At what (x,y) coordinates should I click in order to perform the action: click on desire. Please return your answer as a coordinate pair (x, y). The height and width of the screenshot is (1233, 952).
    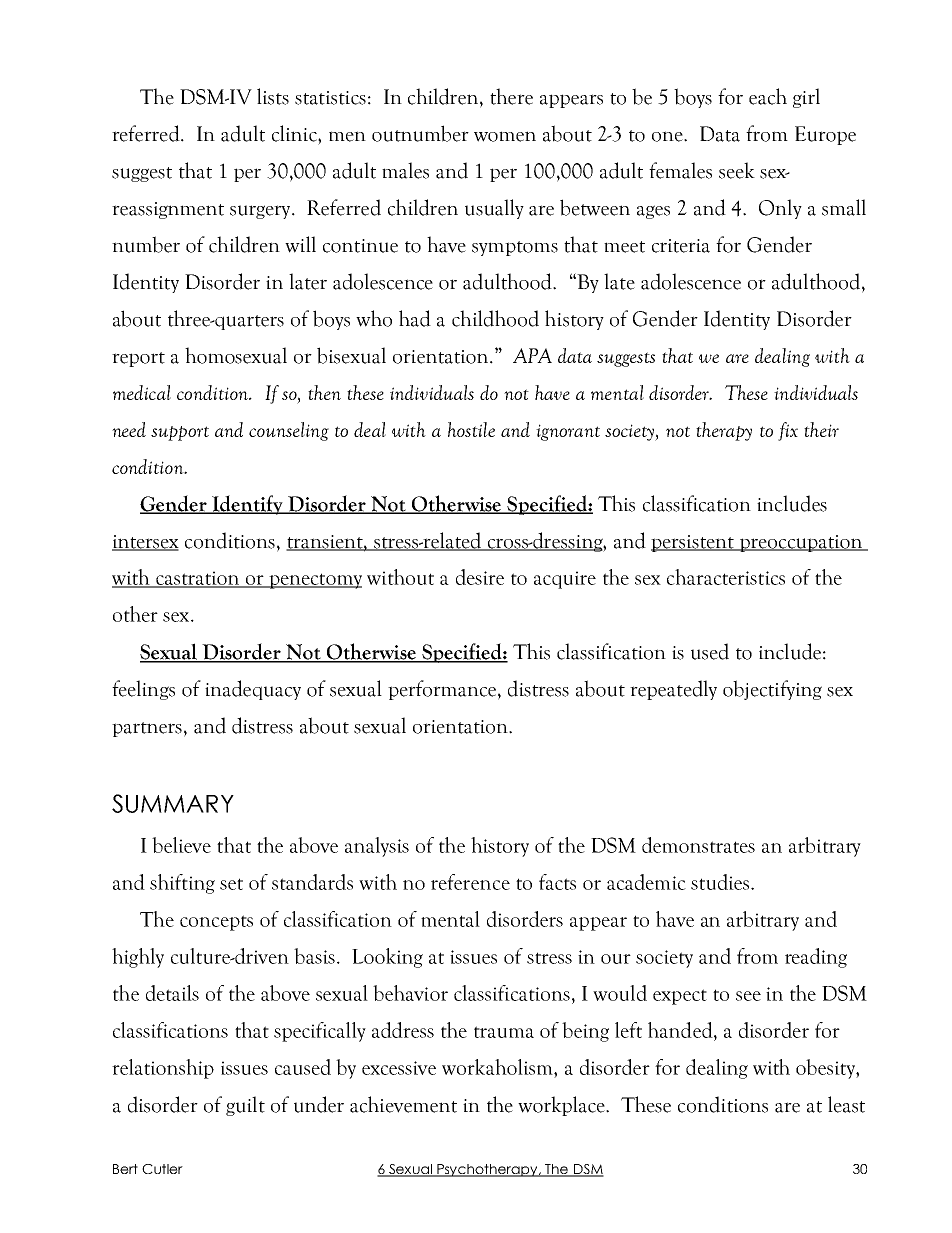
    Looking at the image, I should click on (480, 577).
